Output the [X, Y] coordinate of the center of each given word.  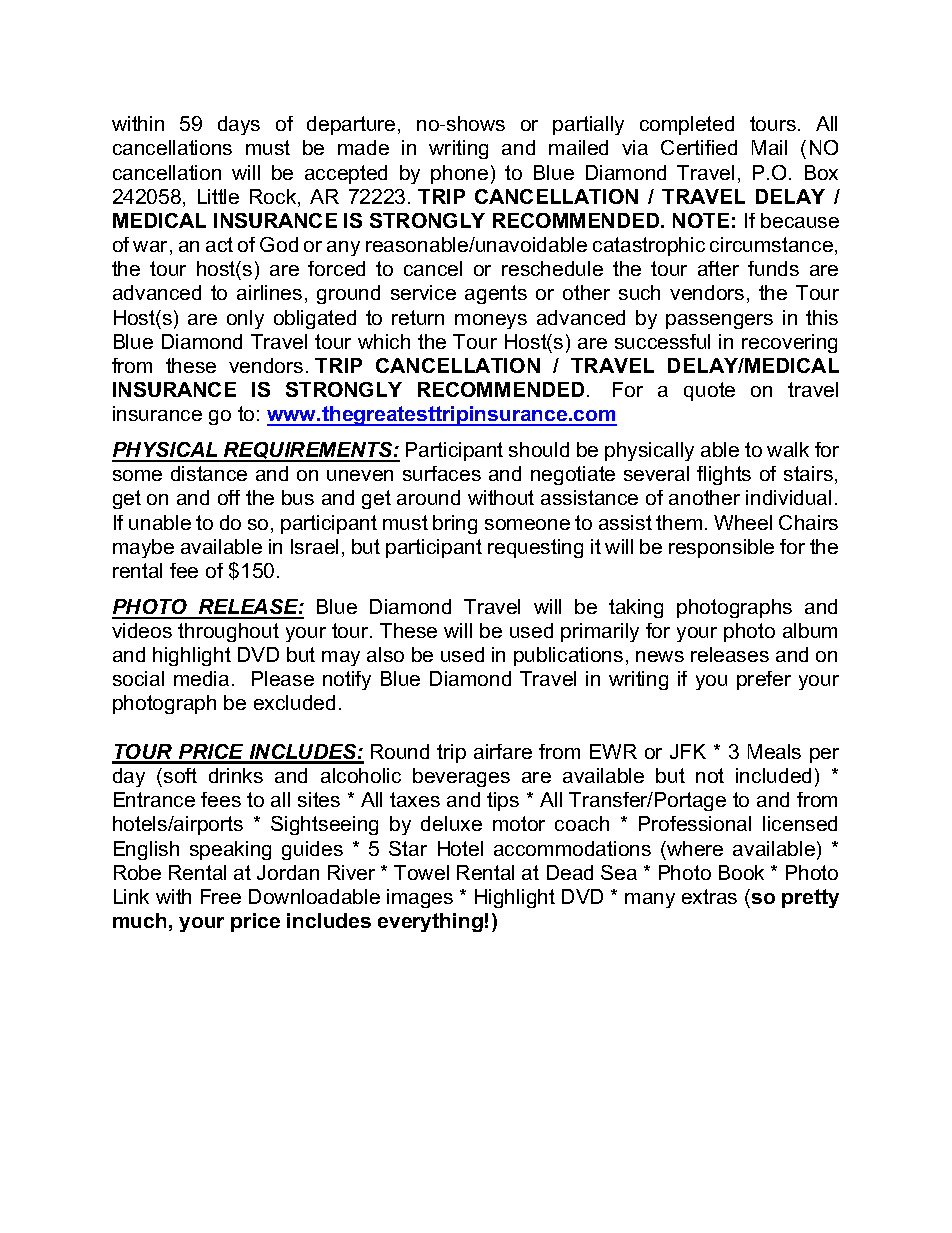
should [539, 449]
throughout [228, 632]
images [420, 898]
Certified [699, 147]
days [239, 125]
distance [209, 473]
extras [709, 896]
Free [221, 896]
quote [709, 391]
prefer [764, 680]
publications [568, 656]
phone [459, 174]
